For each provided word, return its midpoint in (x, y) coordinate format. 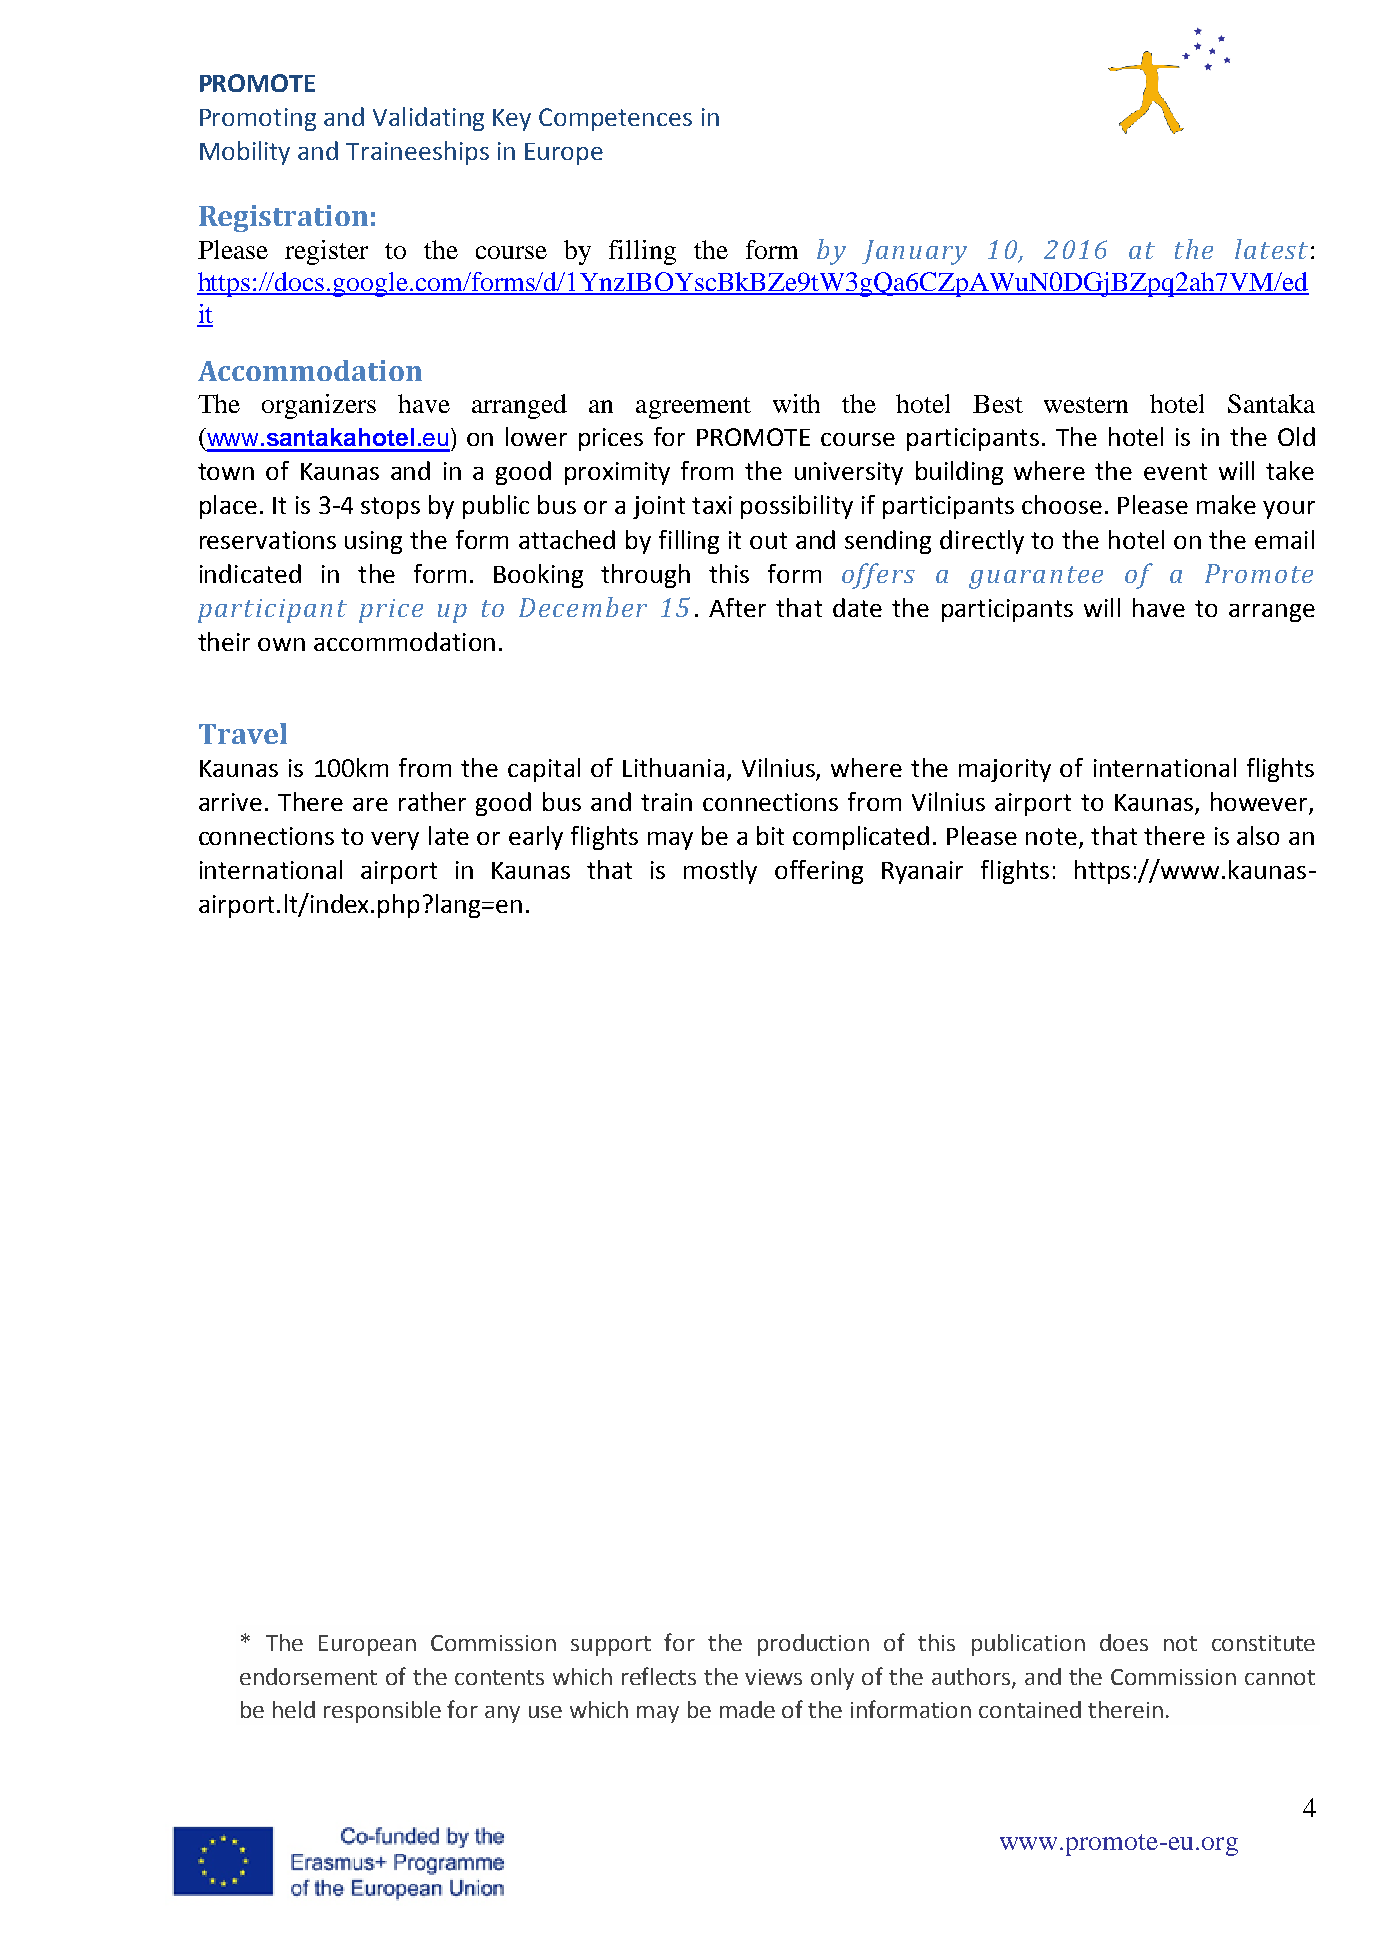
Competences (615, 119)
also (1258, 835)
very (395, 841)
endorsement (308, 1676)
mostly (720, 872)
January (914, 252)
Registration (283, 218)
